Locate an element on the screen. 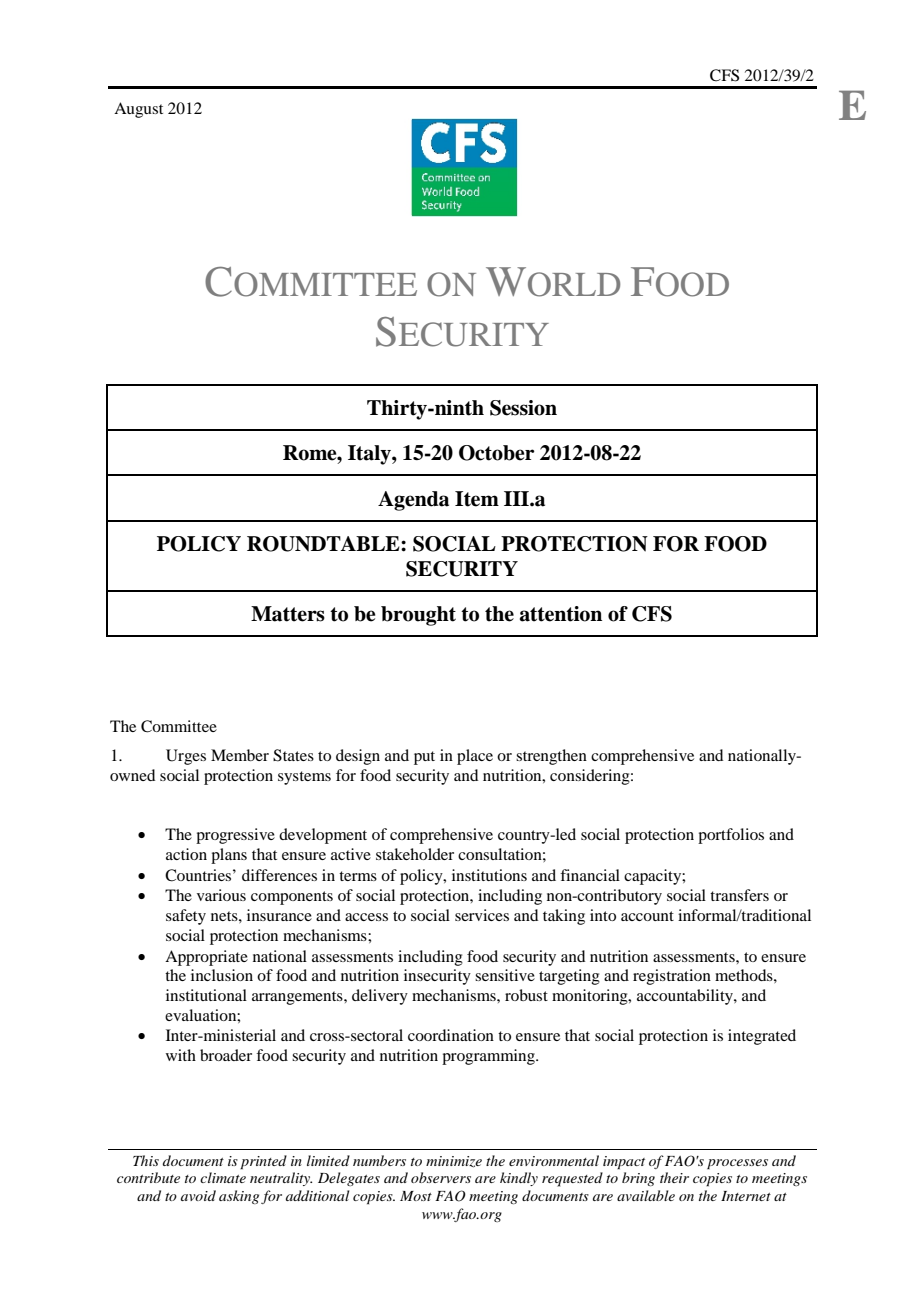  brought is located at coordinates (418, 616).
